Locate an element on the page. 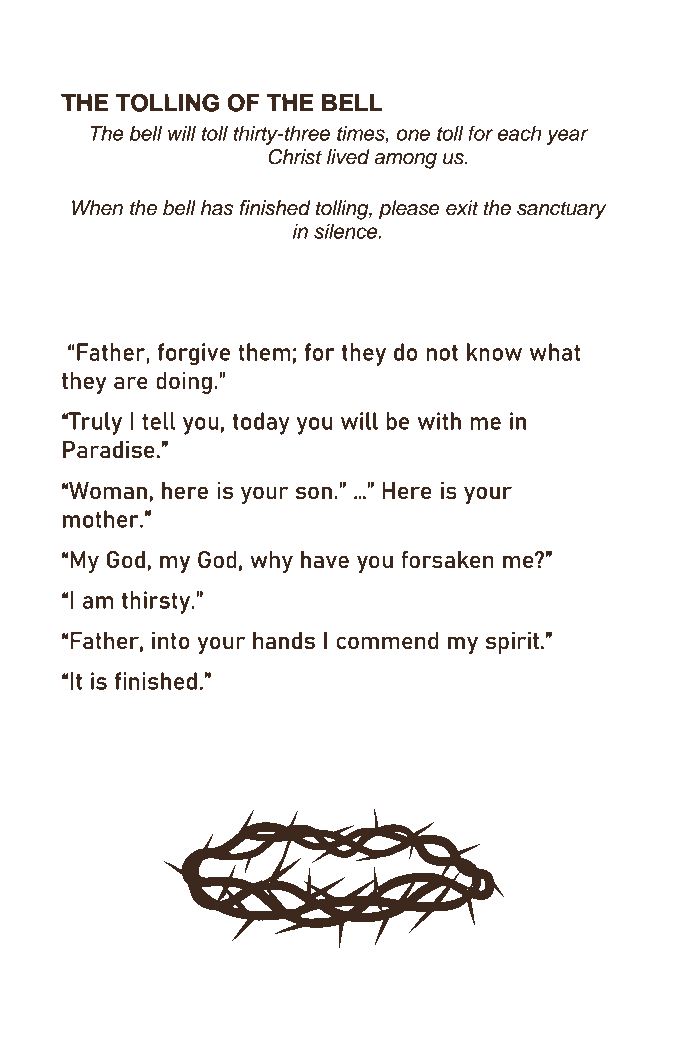 The width and height of the image is (674, 1042). each is located at coordinates (519, 133).
